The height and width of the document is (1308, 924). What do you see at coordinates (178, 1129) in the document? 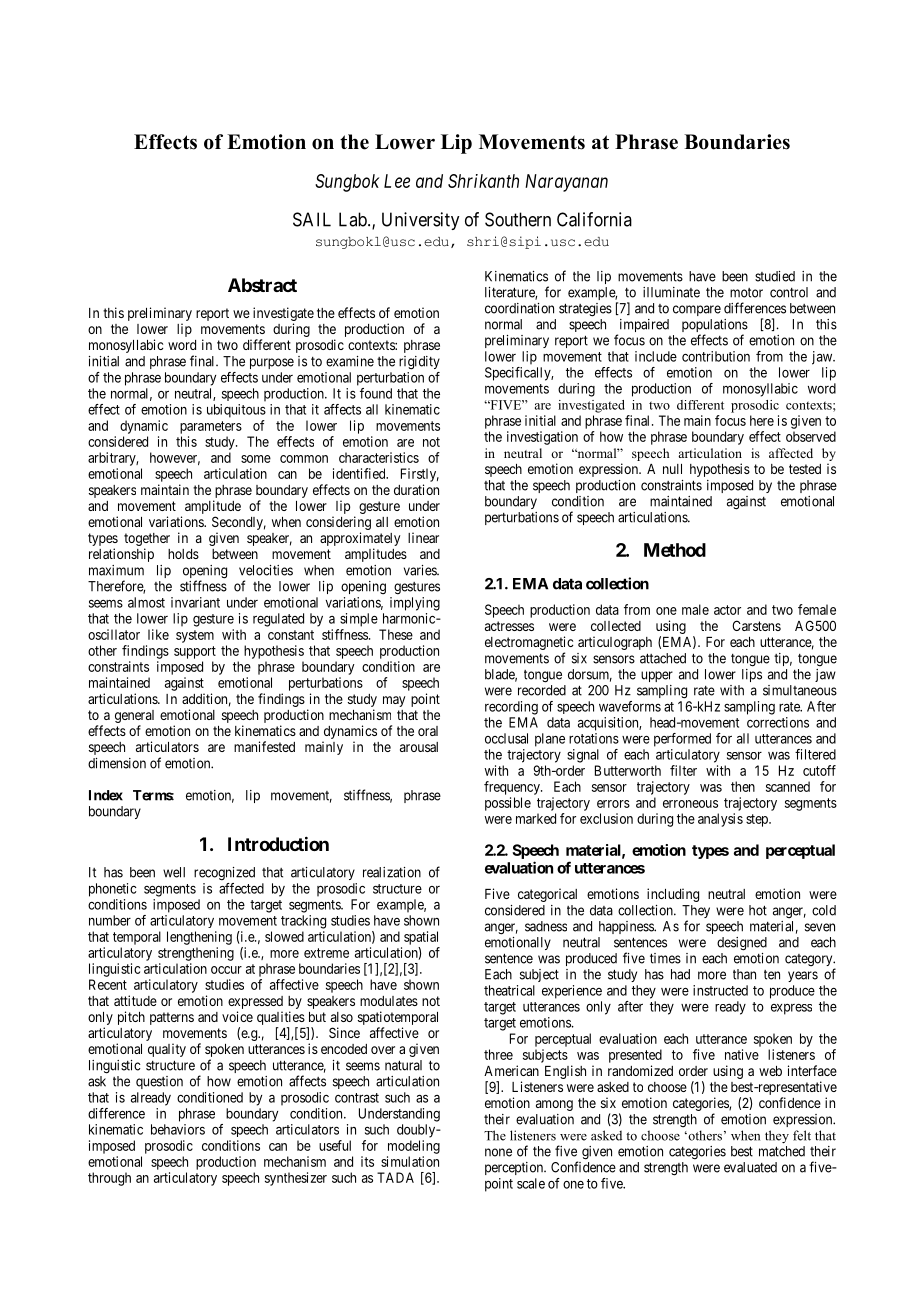
I see `behaviors` at bounding box center [178, 1129].
